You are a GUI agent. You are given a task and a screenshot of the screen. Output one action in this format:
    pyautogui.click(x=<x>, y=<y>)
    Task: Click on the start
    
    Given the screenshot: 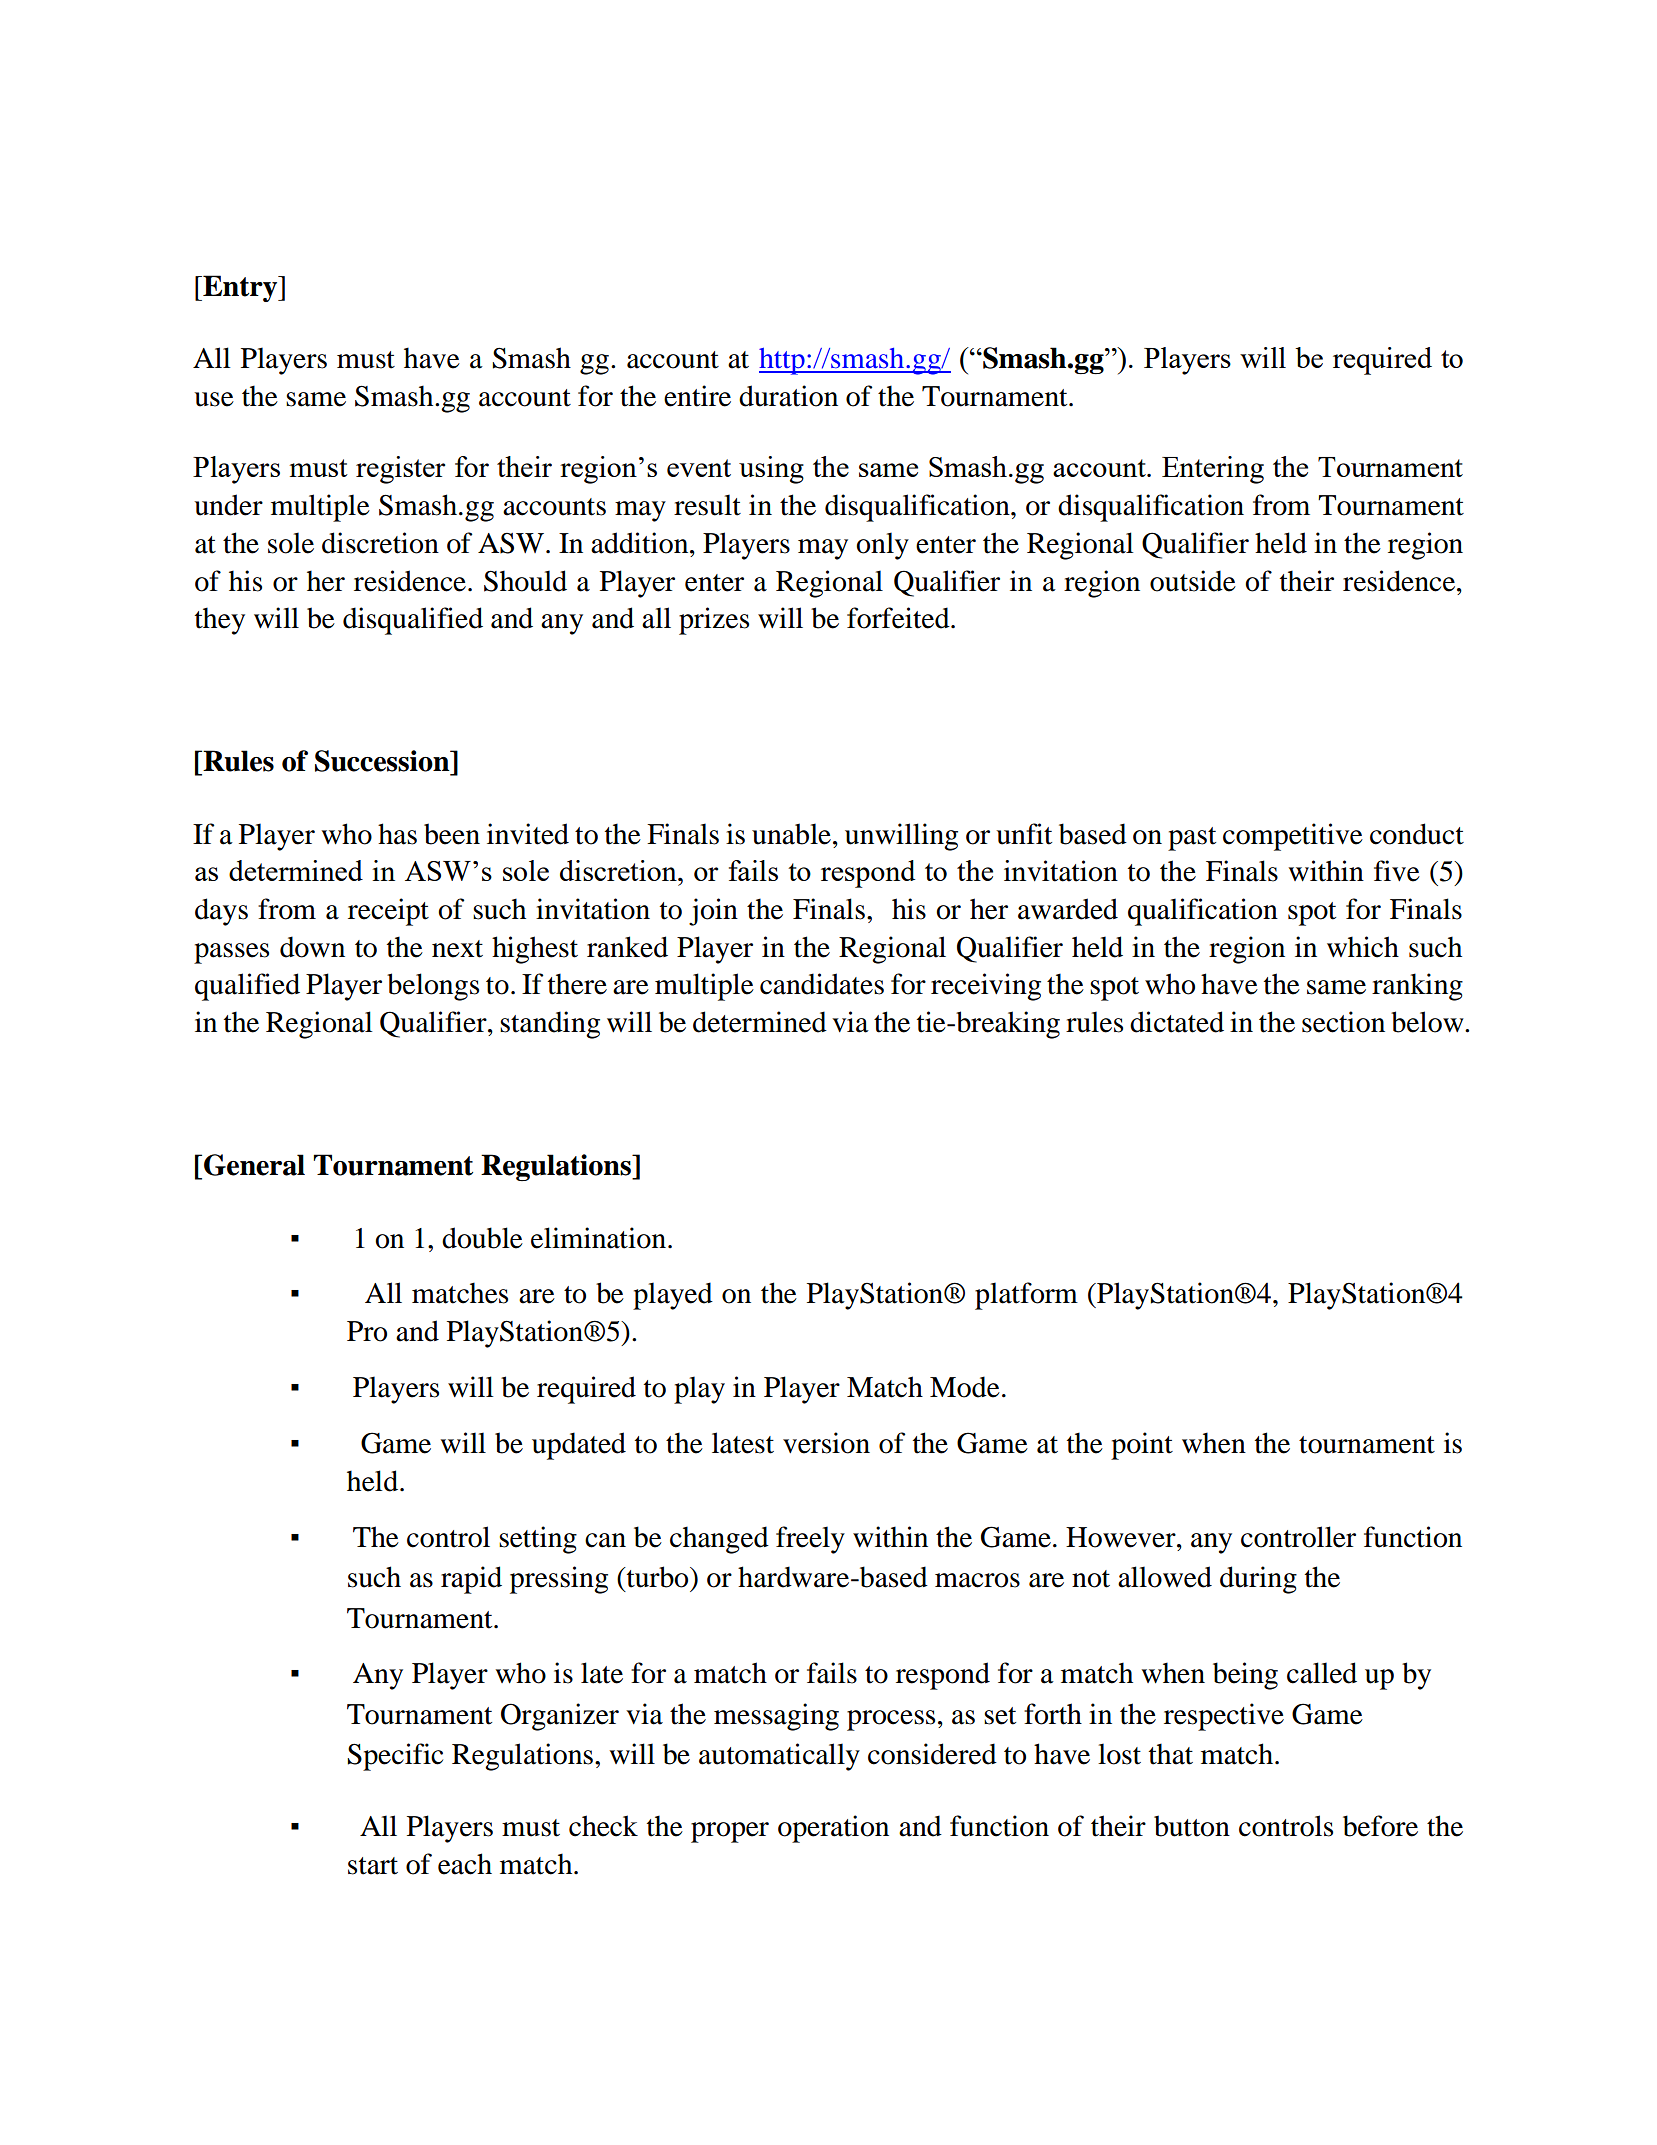 What is the action you would take?
    pyautogui.click(x=373, y=1866)
